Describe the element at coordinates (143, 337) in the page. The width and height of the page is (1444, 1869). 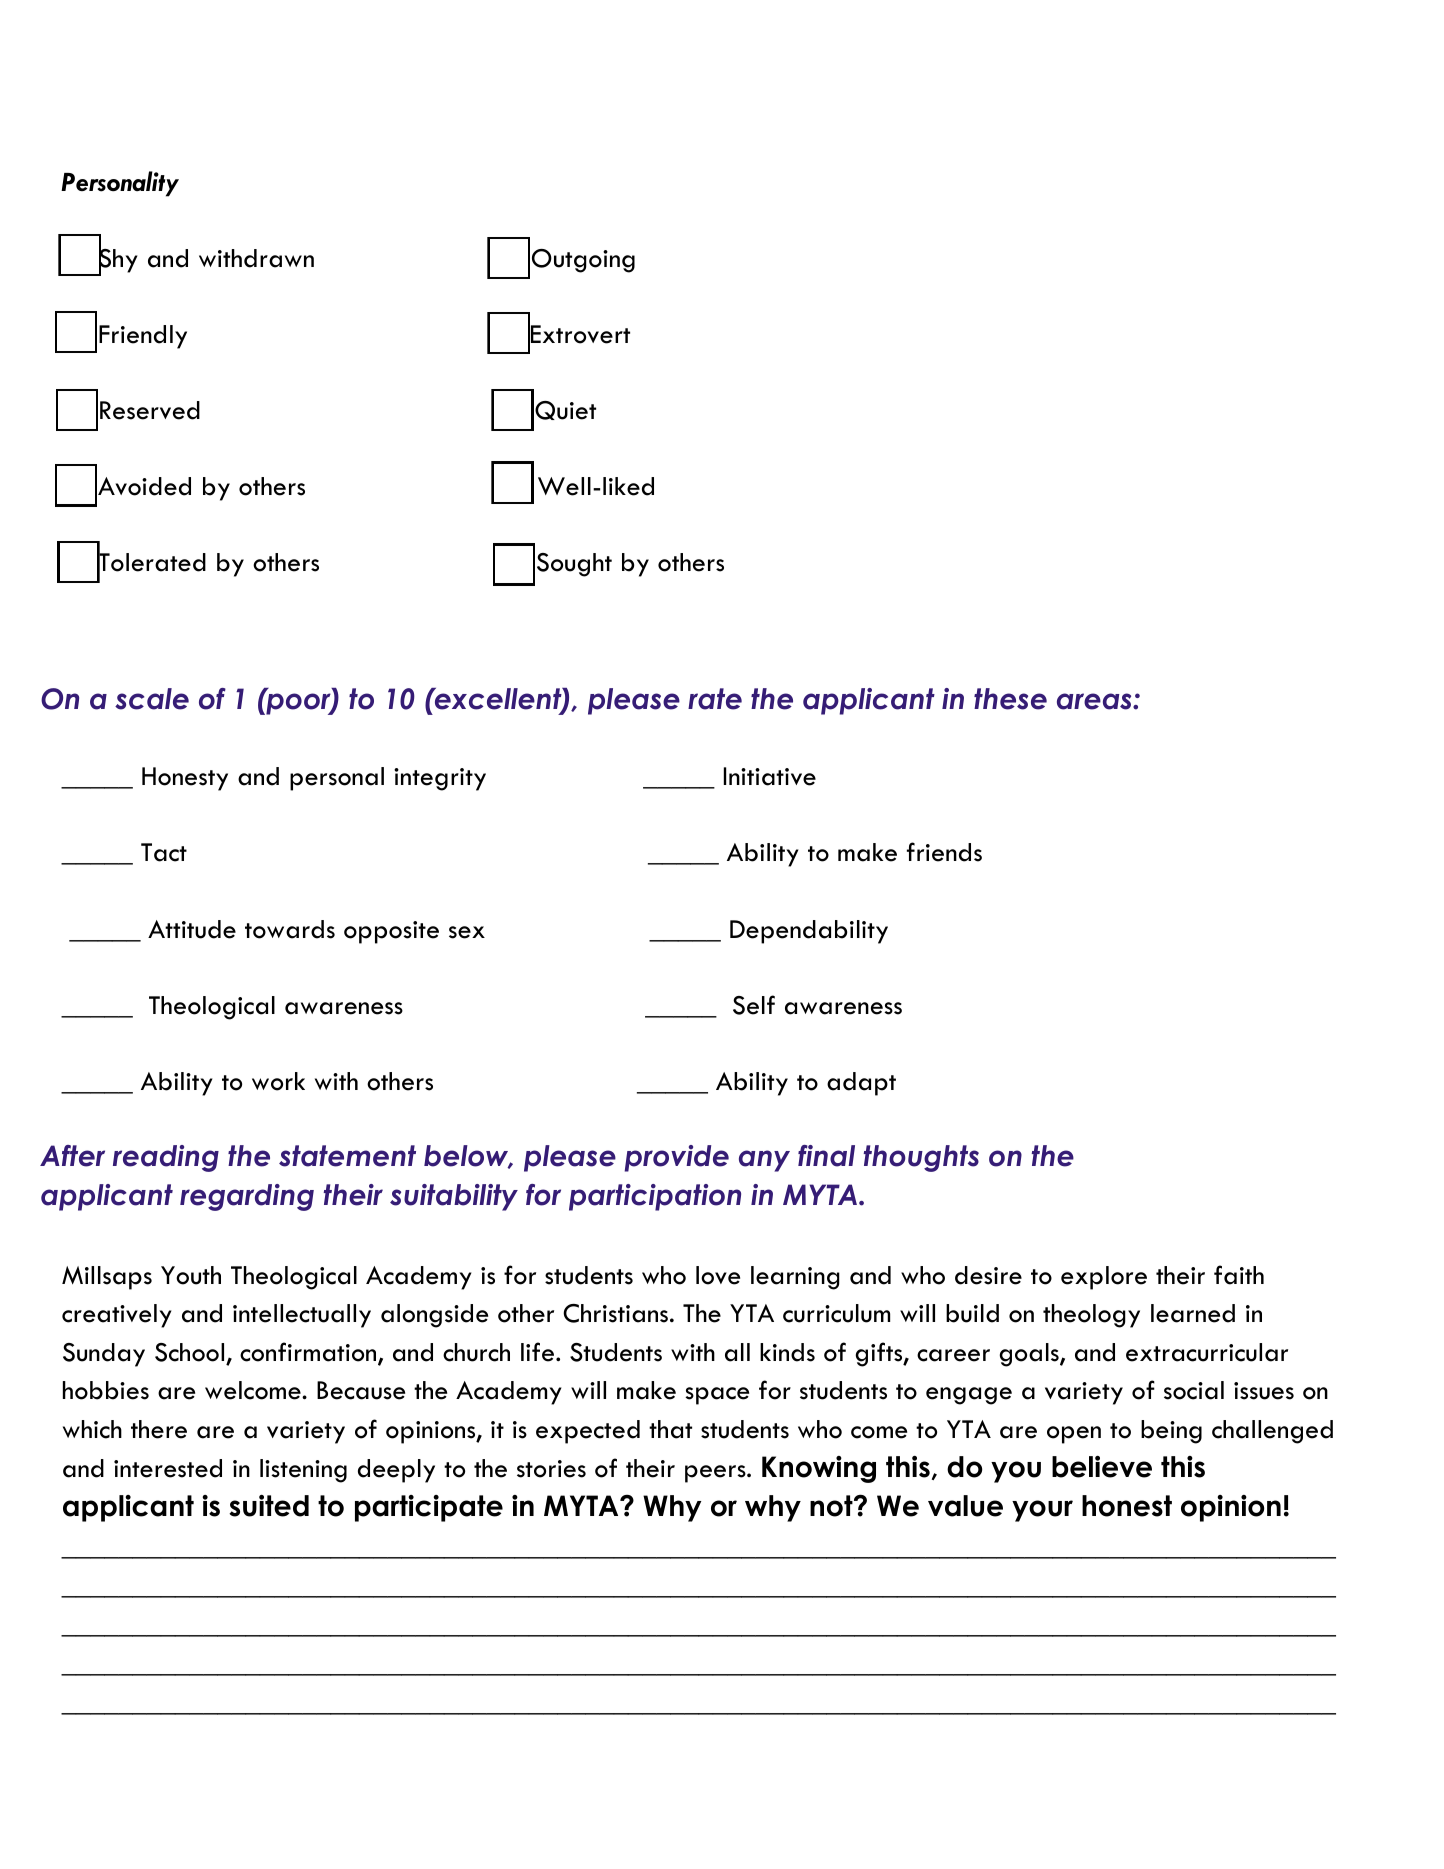
I see `Friendly` at that location.
